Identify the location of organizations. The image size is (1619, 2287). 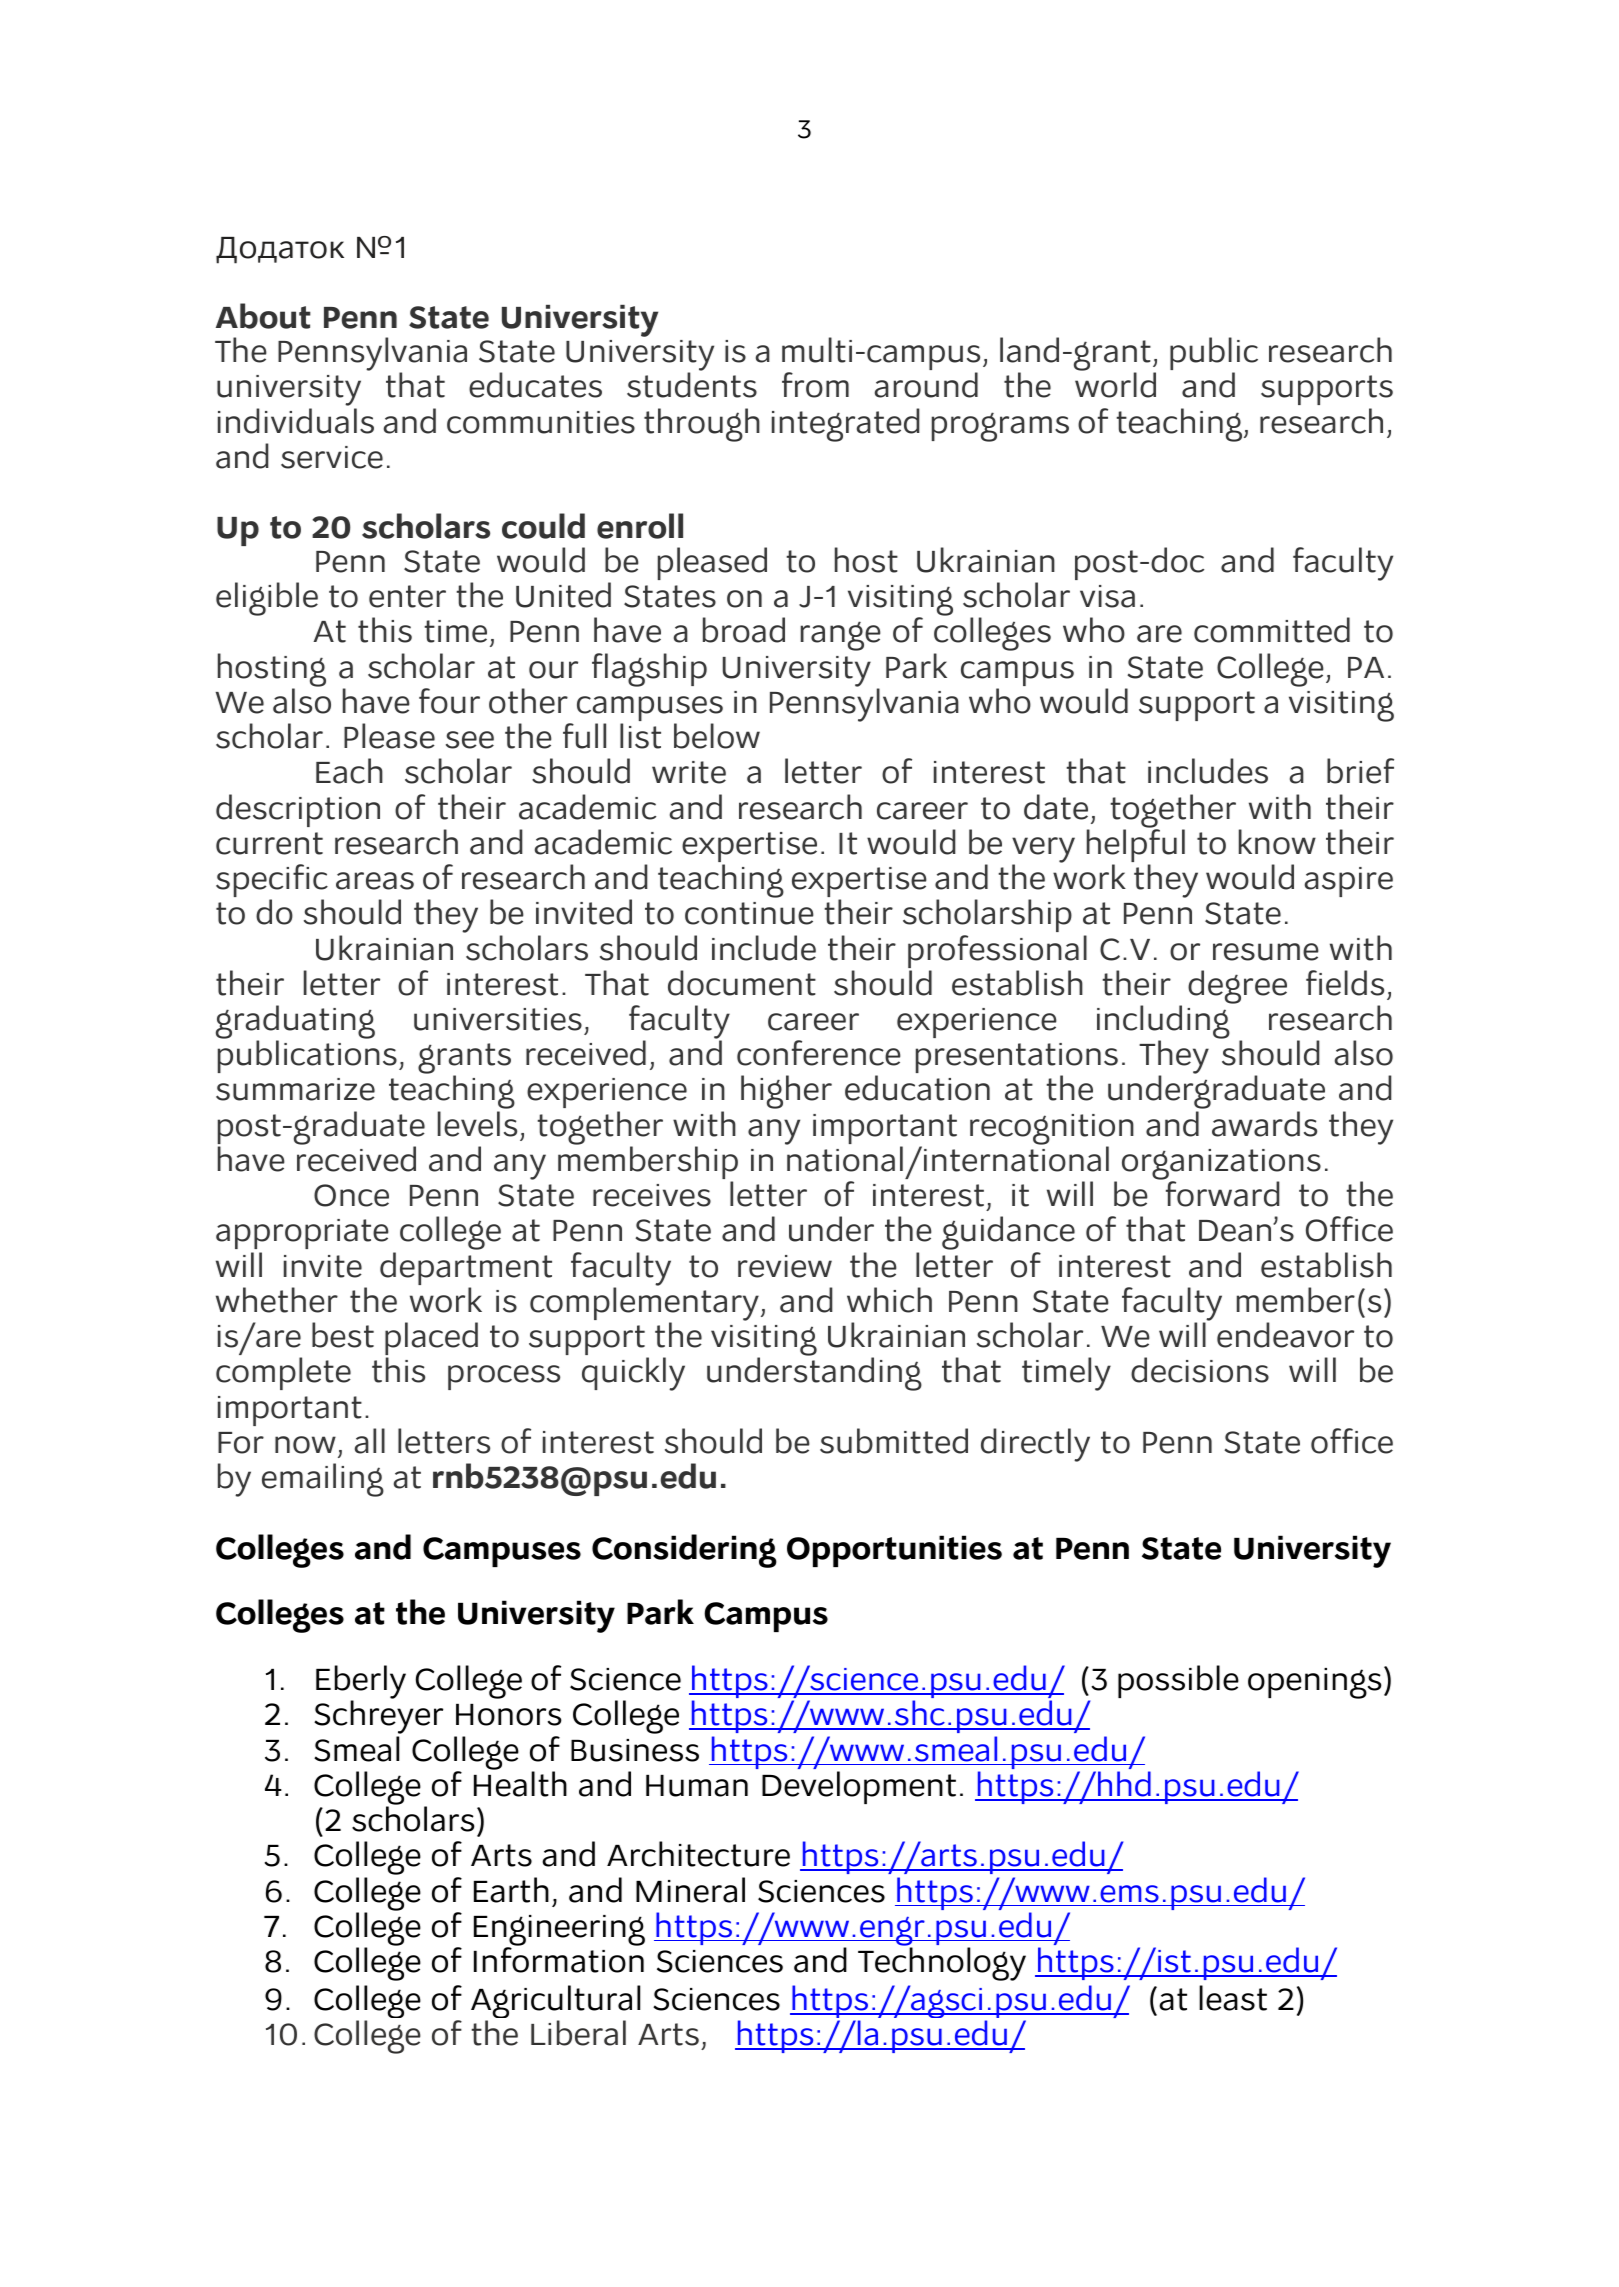
(1221, 1165).
